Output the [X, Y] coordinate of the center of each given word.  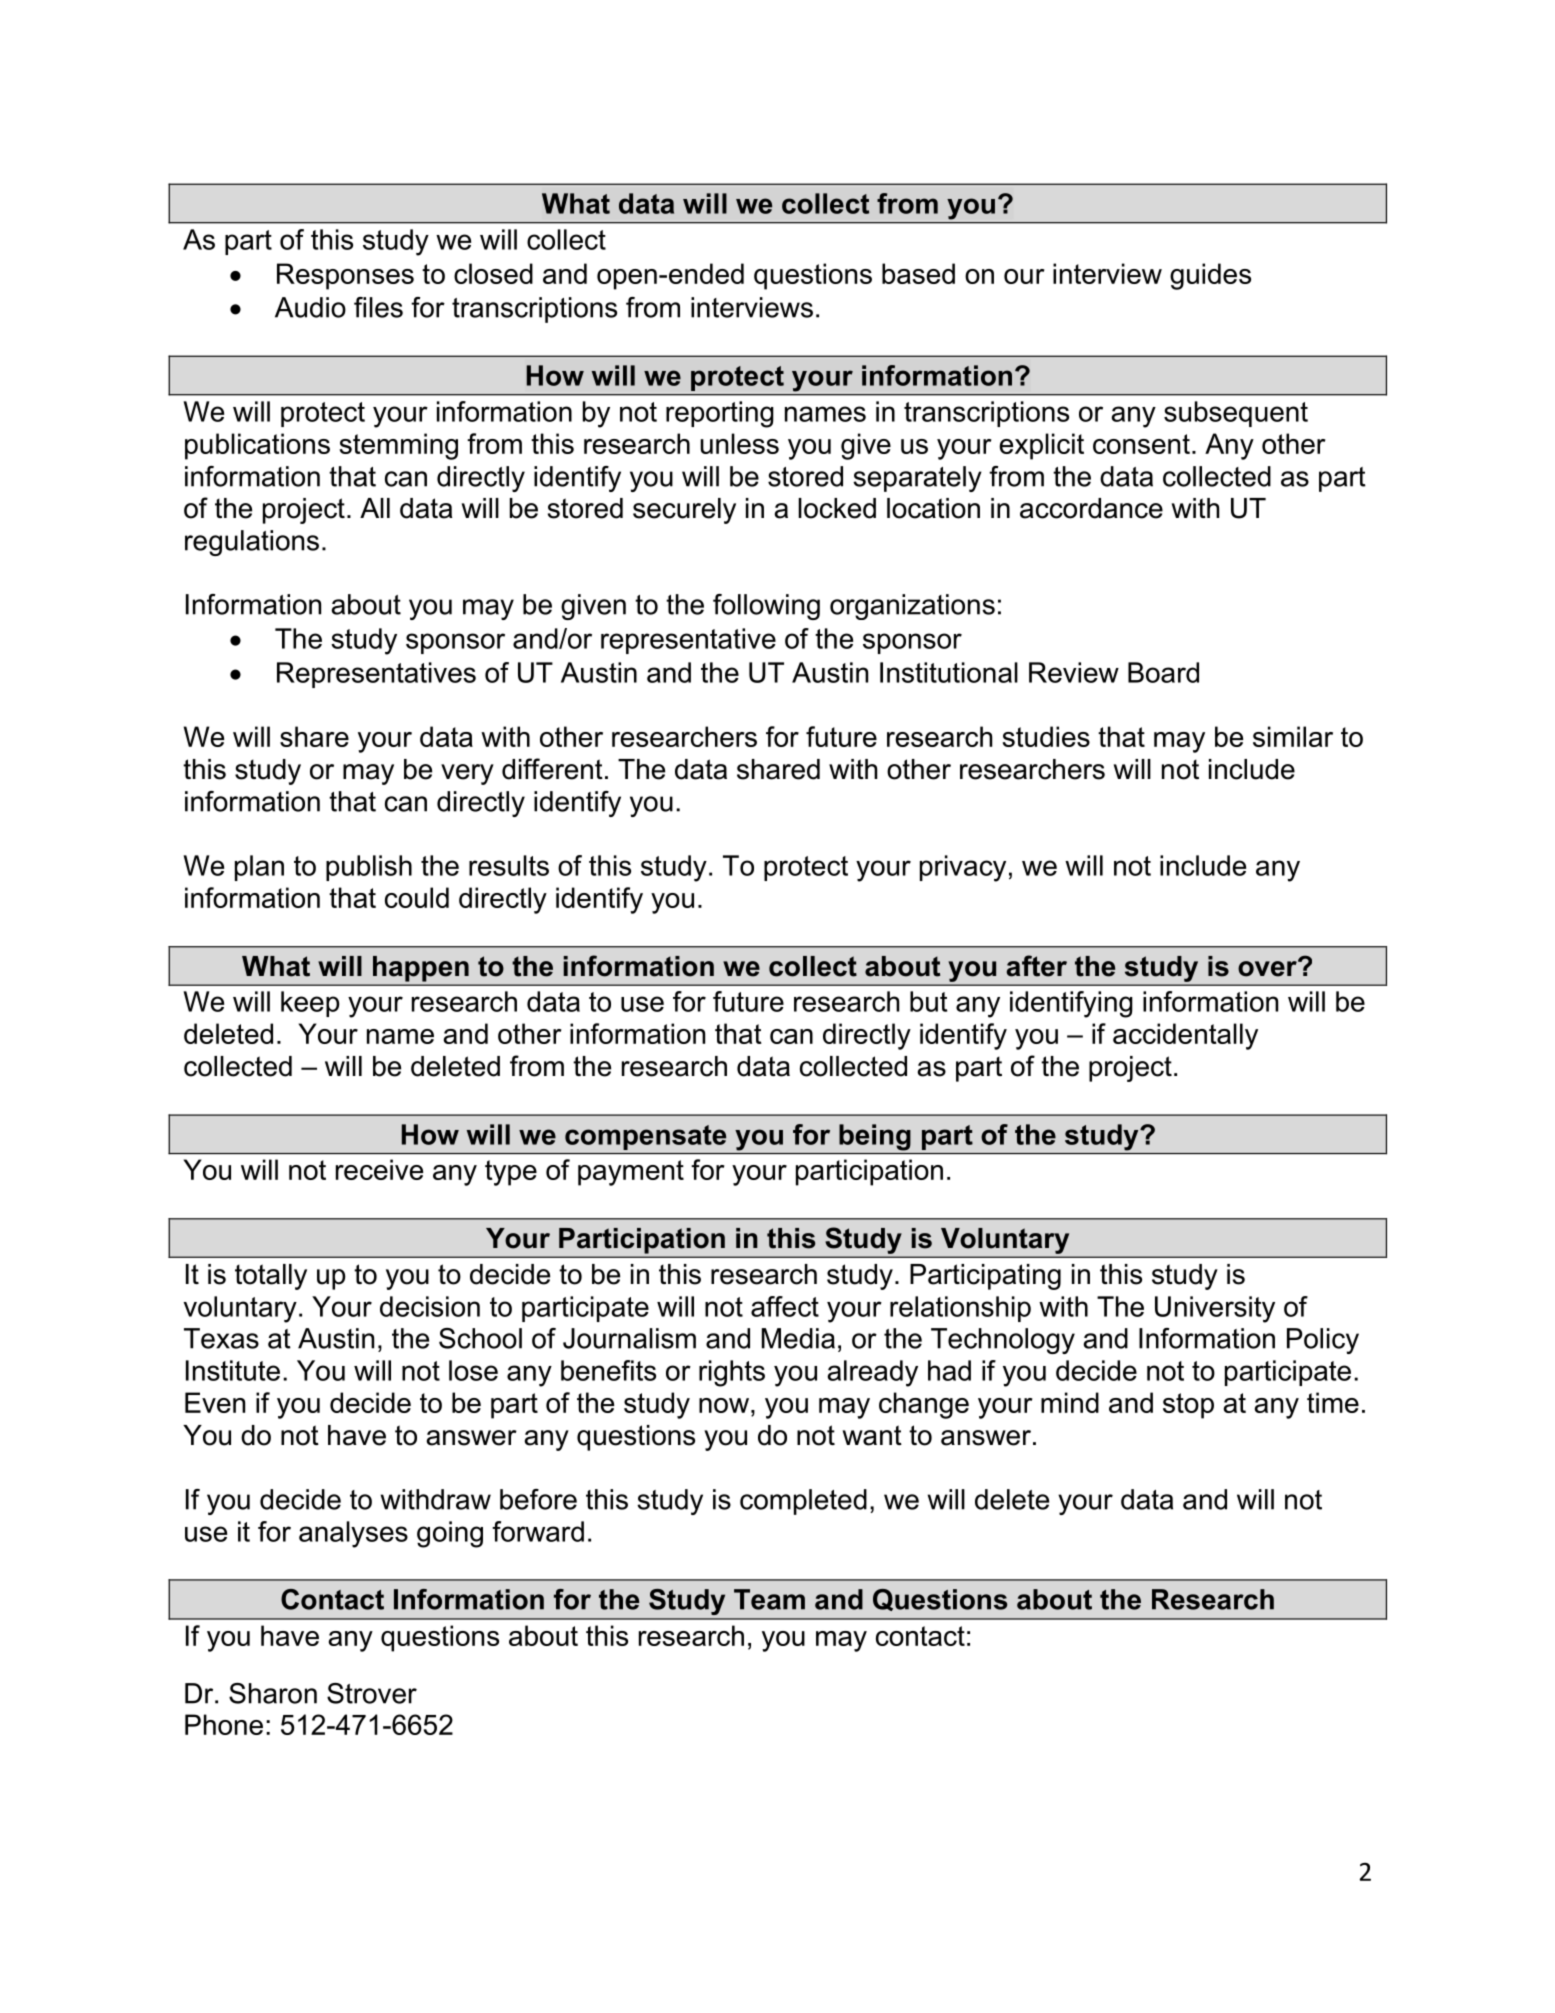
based [918, 273]
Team [769, 1599]
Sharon [273, 1693]
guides [1210, 276]
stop [1188, 1406]
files [378, 307]
